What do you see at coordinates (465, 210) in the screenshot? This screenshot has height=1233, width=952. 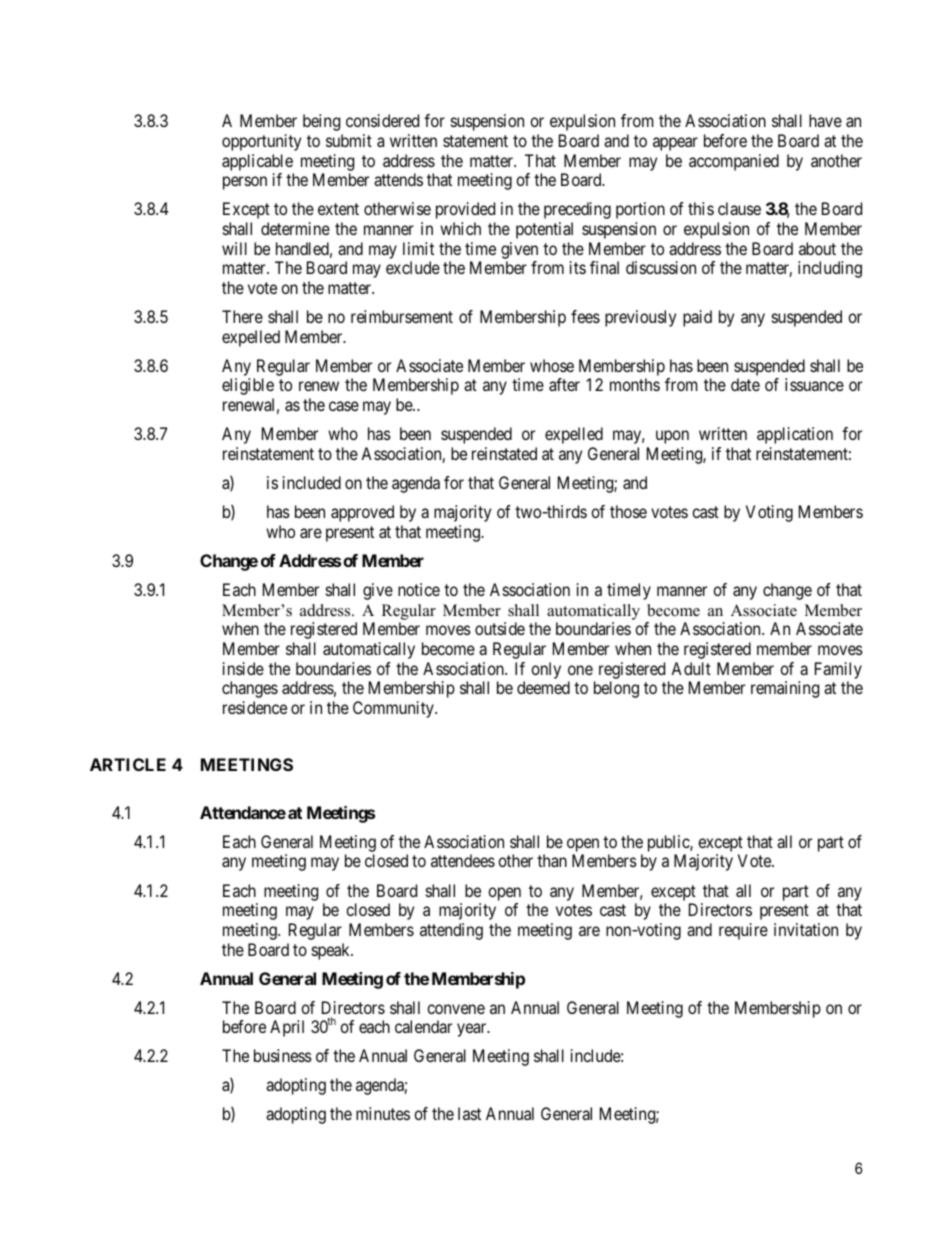 I see `provided` at bounding box center [465, 210].
